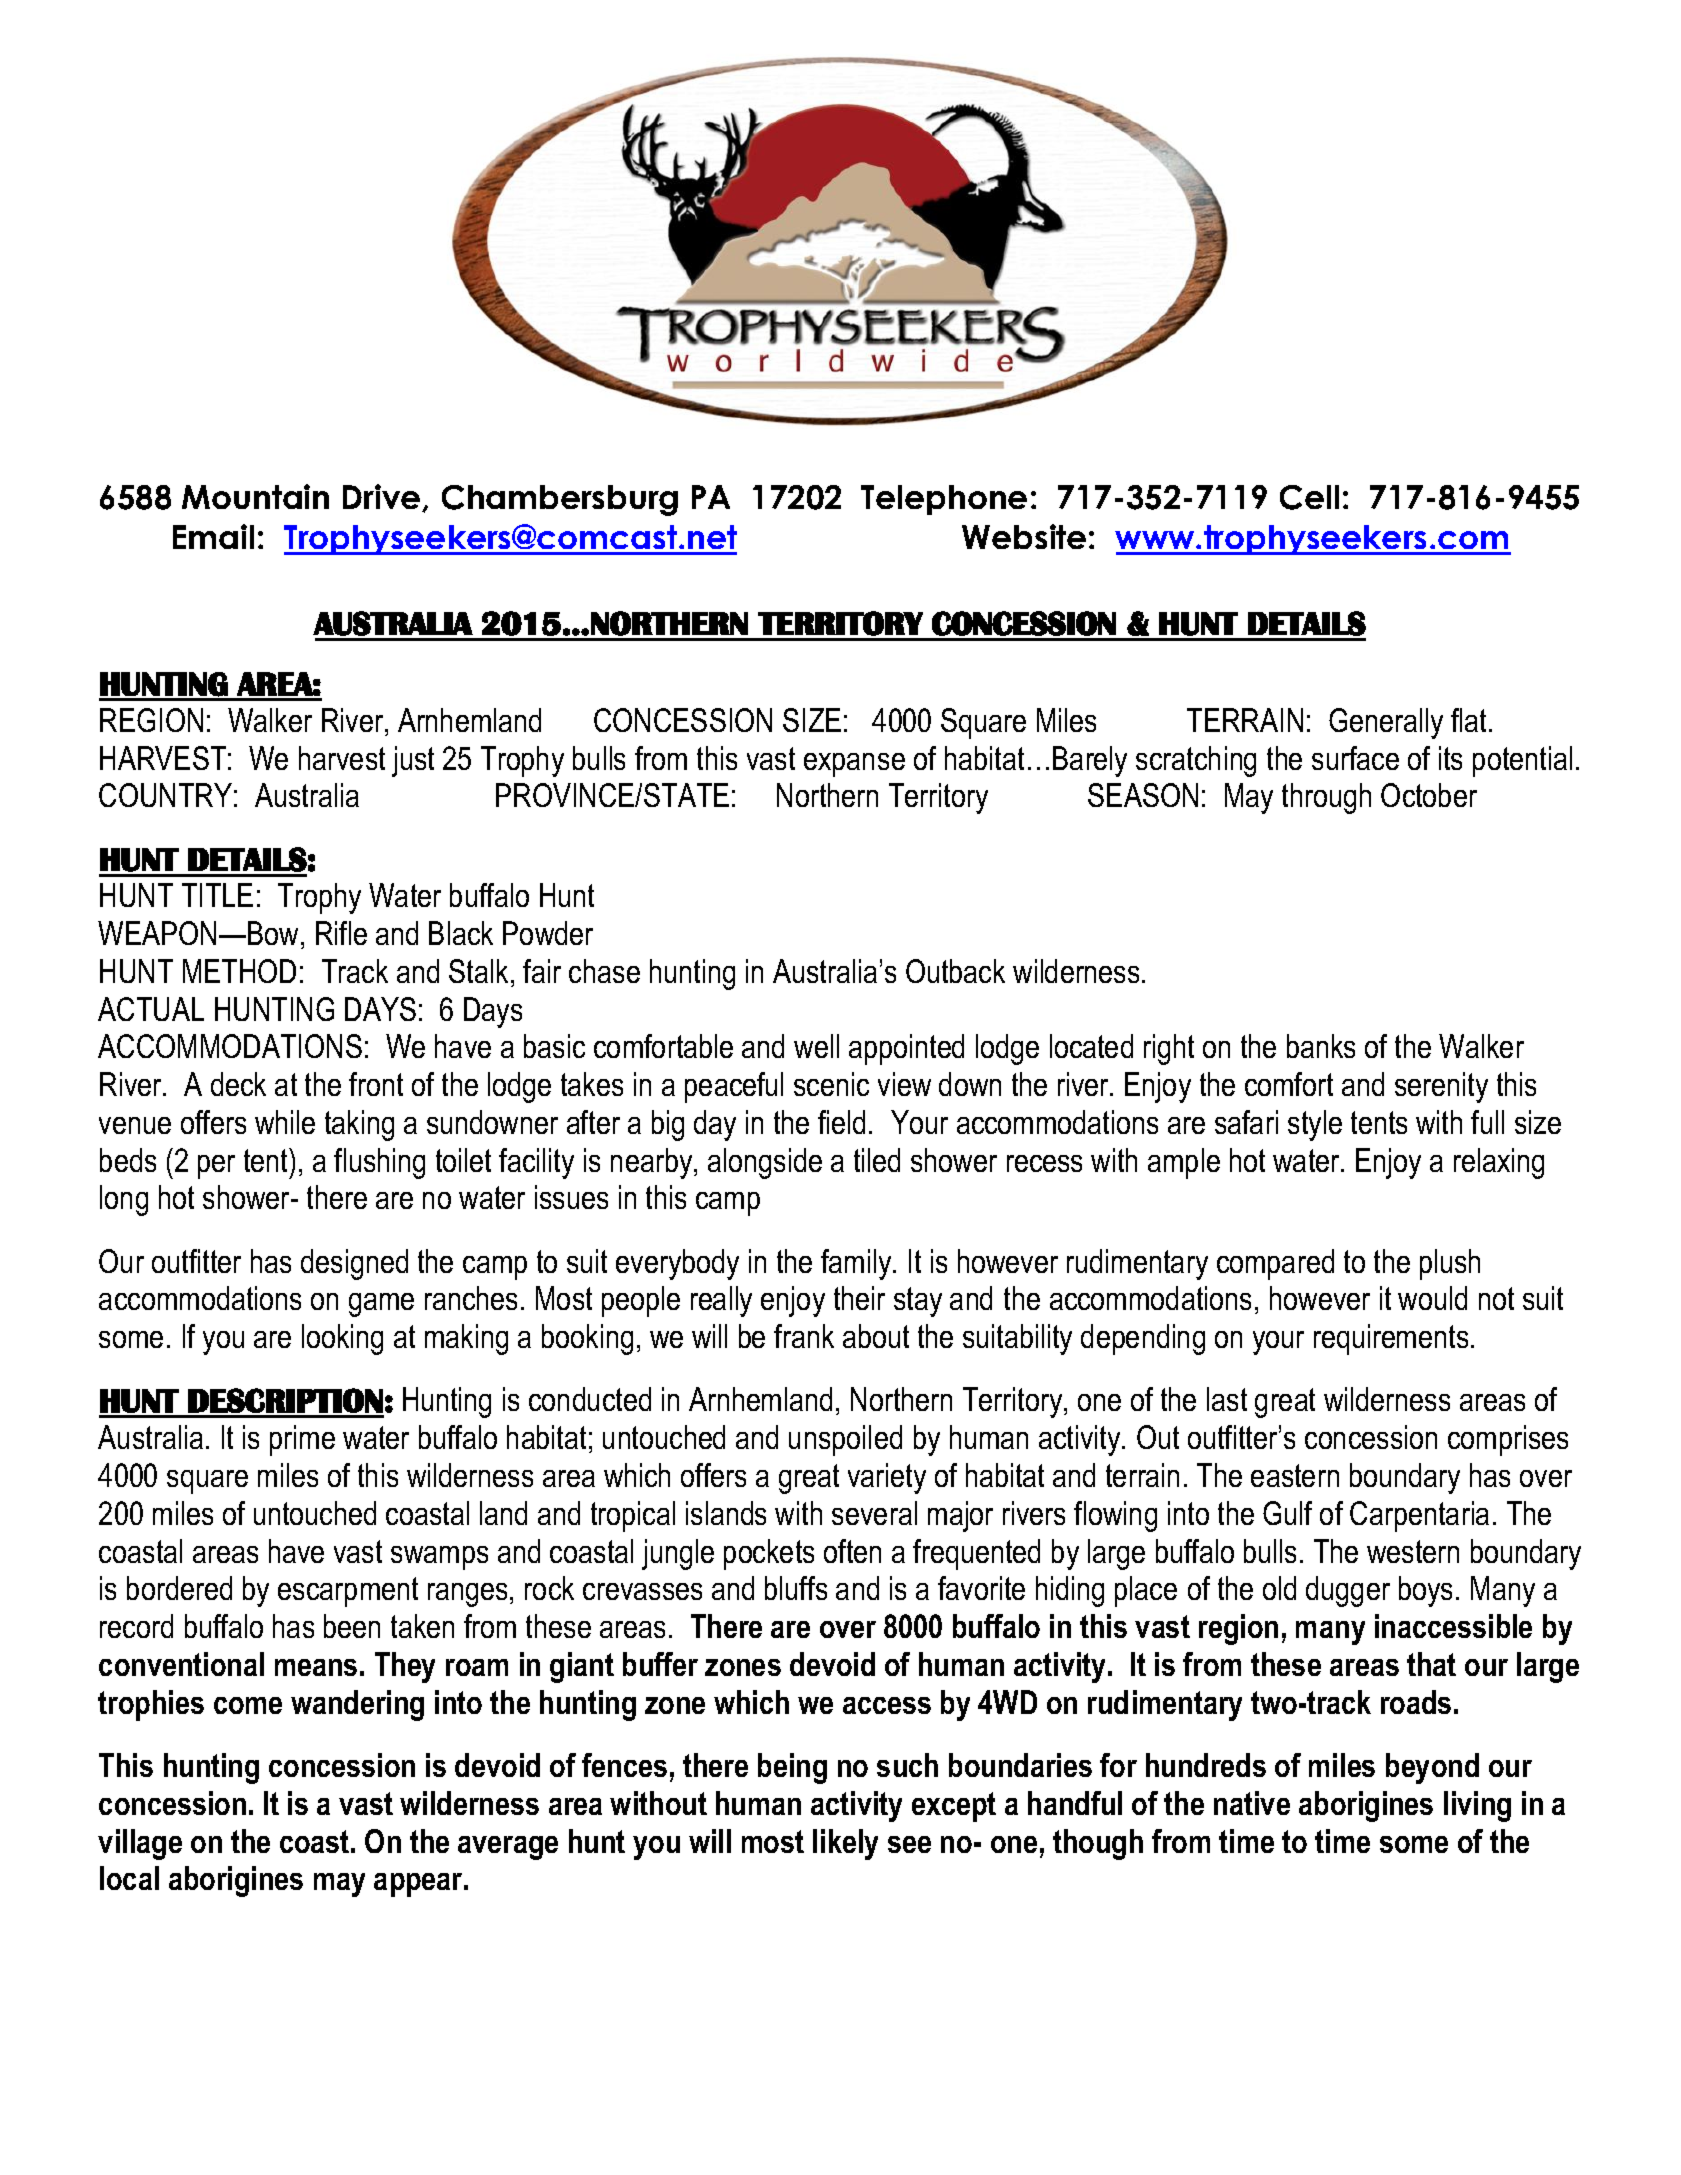 Image resolution: width=1681 pixels, height=2175 pixels. I want to click on style, so click(1315, 1125).
